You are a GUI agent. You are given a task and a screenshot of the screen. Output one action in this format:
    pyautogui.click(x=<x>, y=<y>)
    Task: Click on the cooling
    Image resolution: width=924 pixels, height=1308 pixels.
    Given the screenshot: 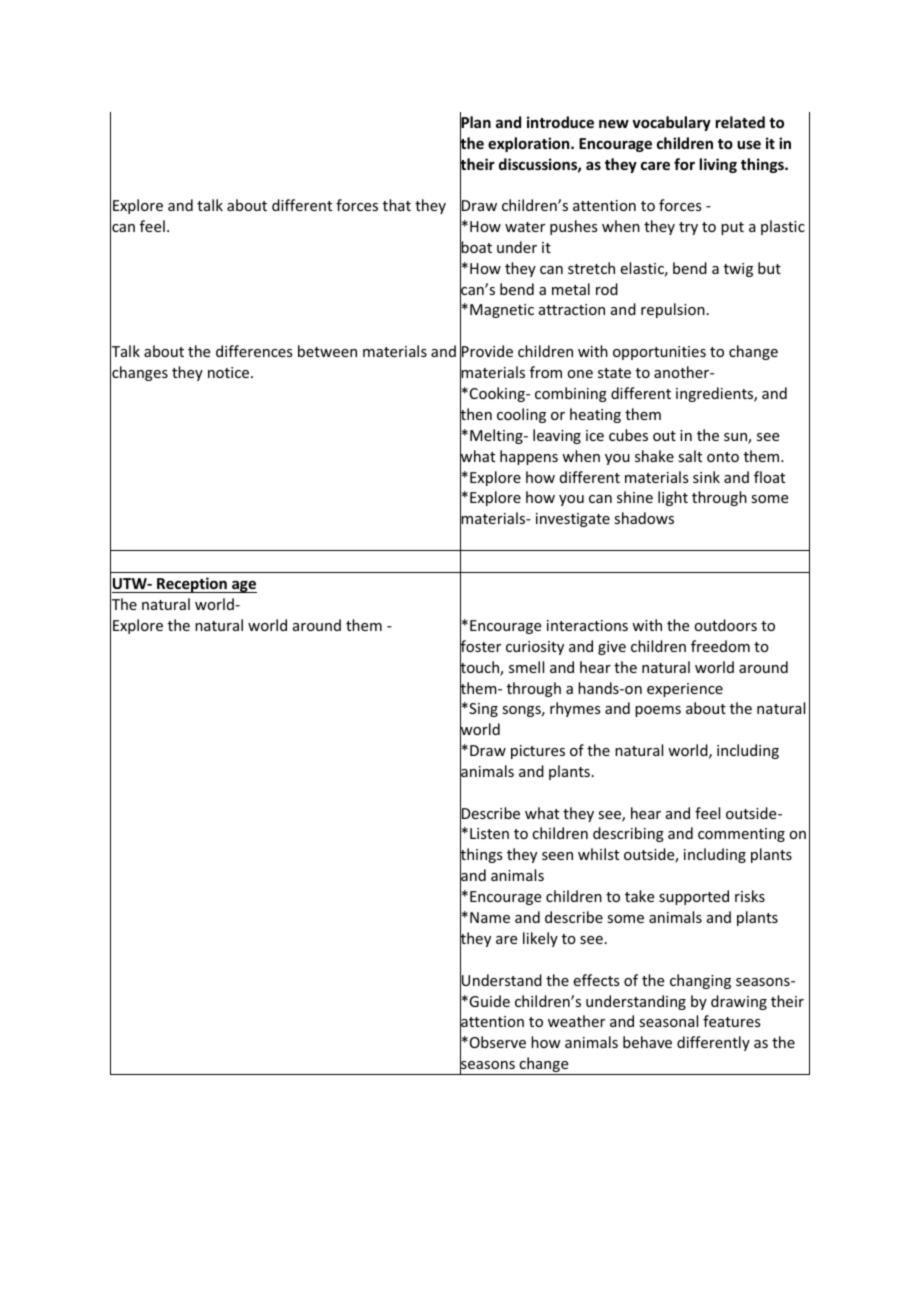 What is the action you would take?
    pyautogui.click(x=521, y=415)
